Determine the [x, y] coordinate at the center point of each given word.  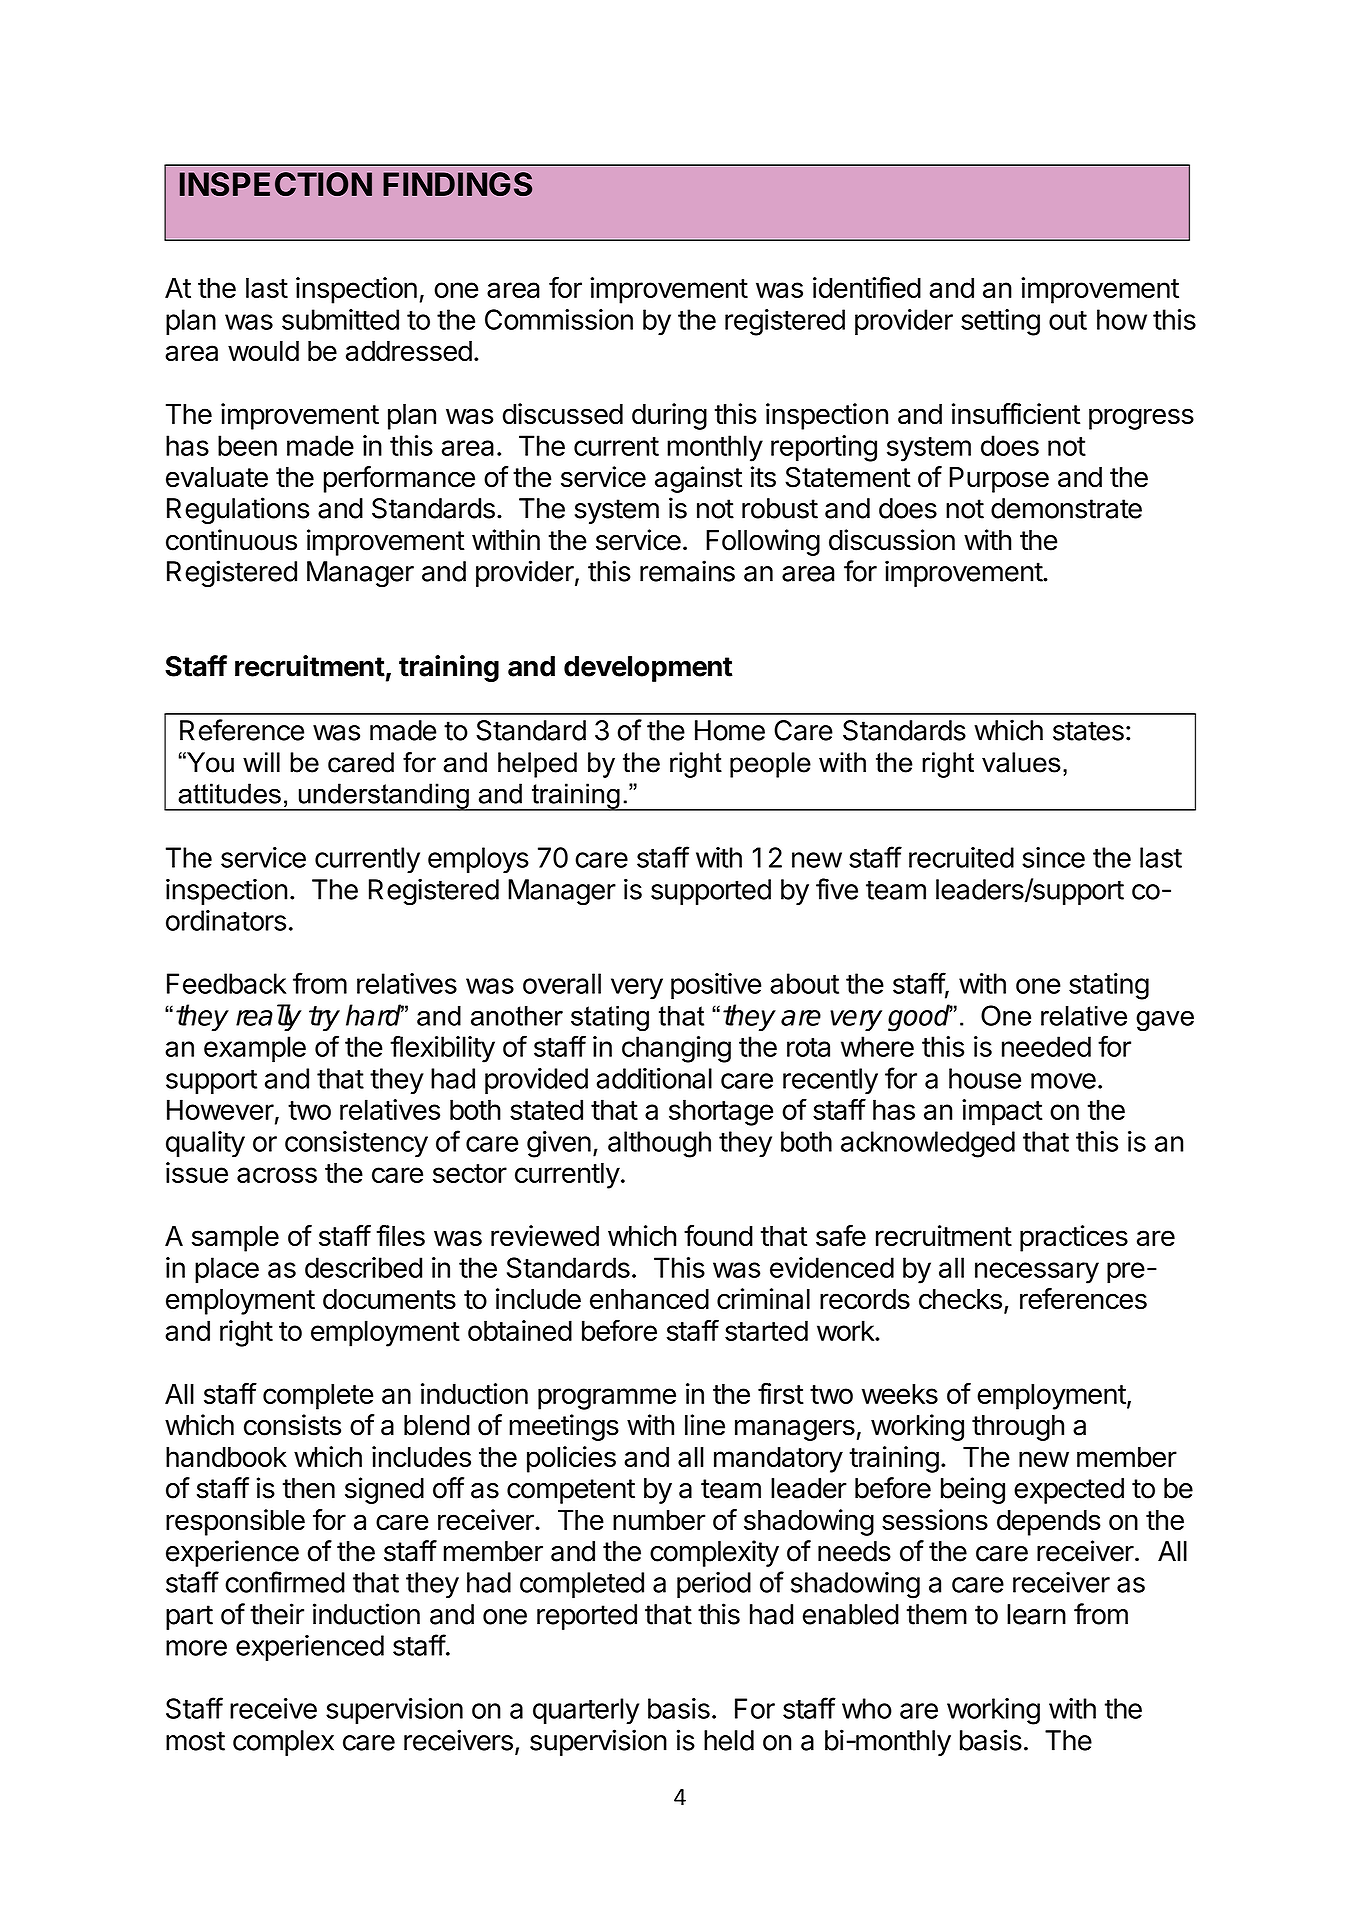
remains [687, 571]
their [277, 1614]
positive [716, 986]
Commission [559, 319]
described [363, 1267]
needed [1046, 1046]
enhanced [649, 1299]
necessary [1037, 1273]
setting [1000, 322]
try [324, 1018]
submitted [340, 319]
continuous [231, 540]
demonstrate [1066, 508]
